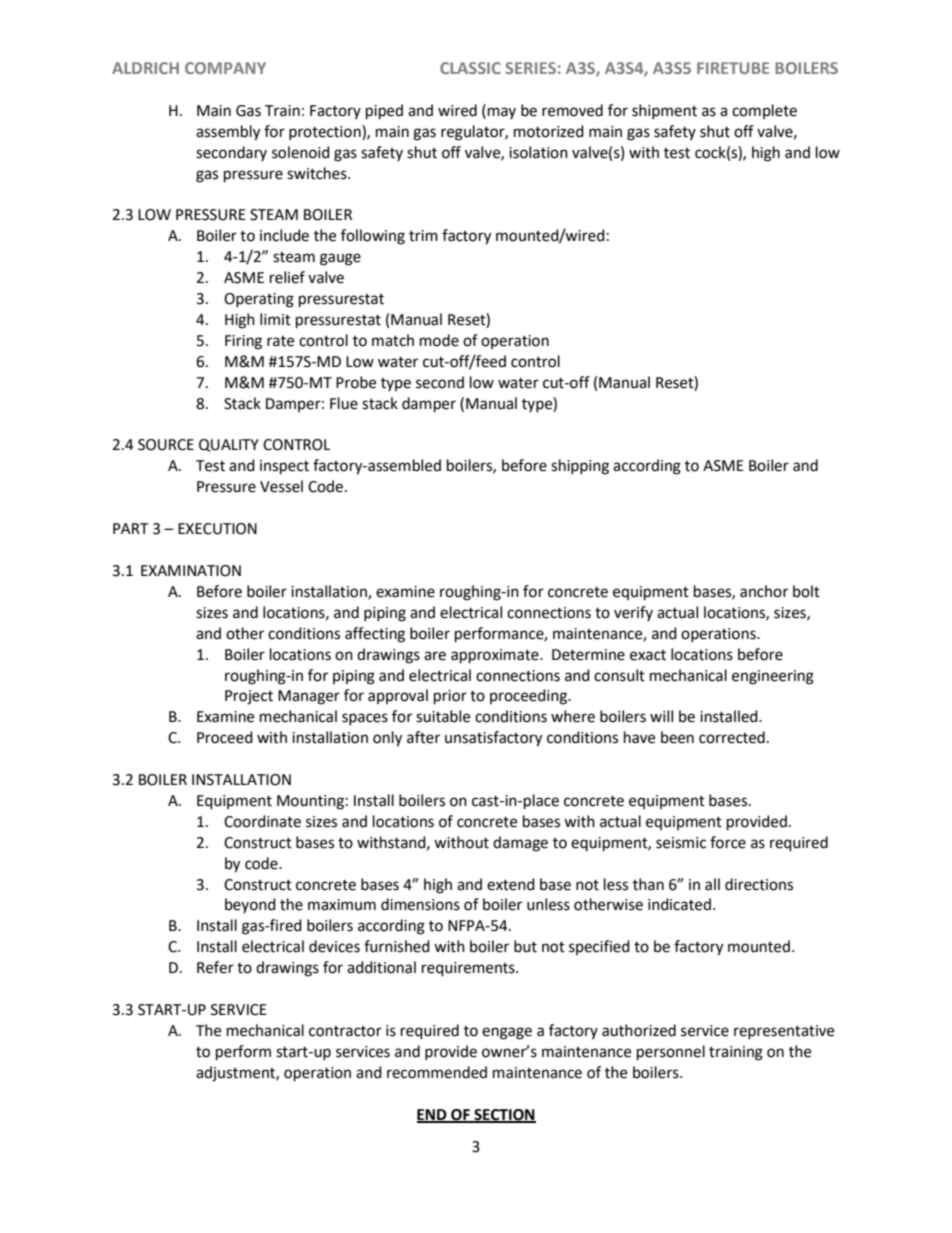 This page has height=1233, width=952. I want to click on may, so click(502, 113).
